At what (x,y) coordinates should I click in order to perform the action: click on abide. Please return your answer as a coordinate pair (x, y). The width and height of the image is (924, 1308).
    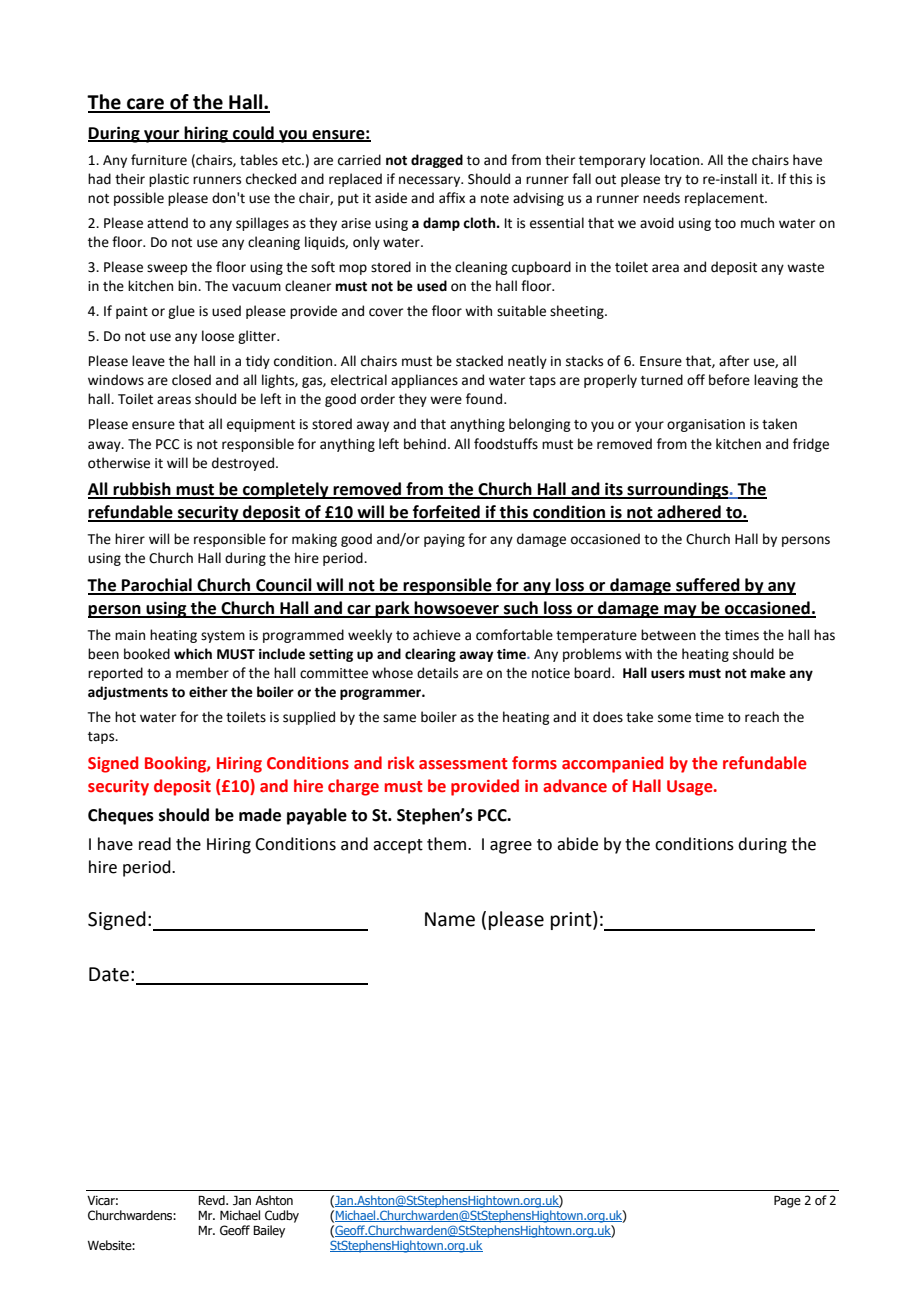
    Looking at the image, I should click on (577, 844).
